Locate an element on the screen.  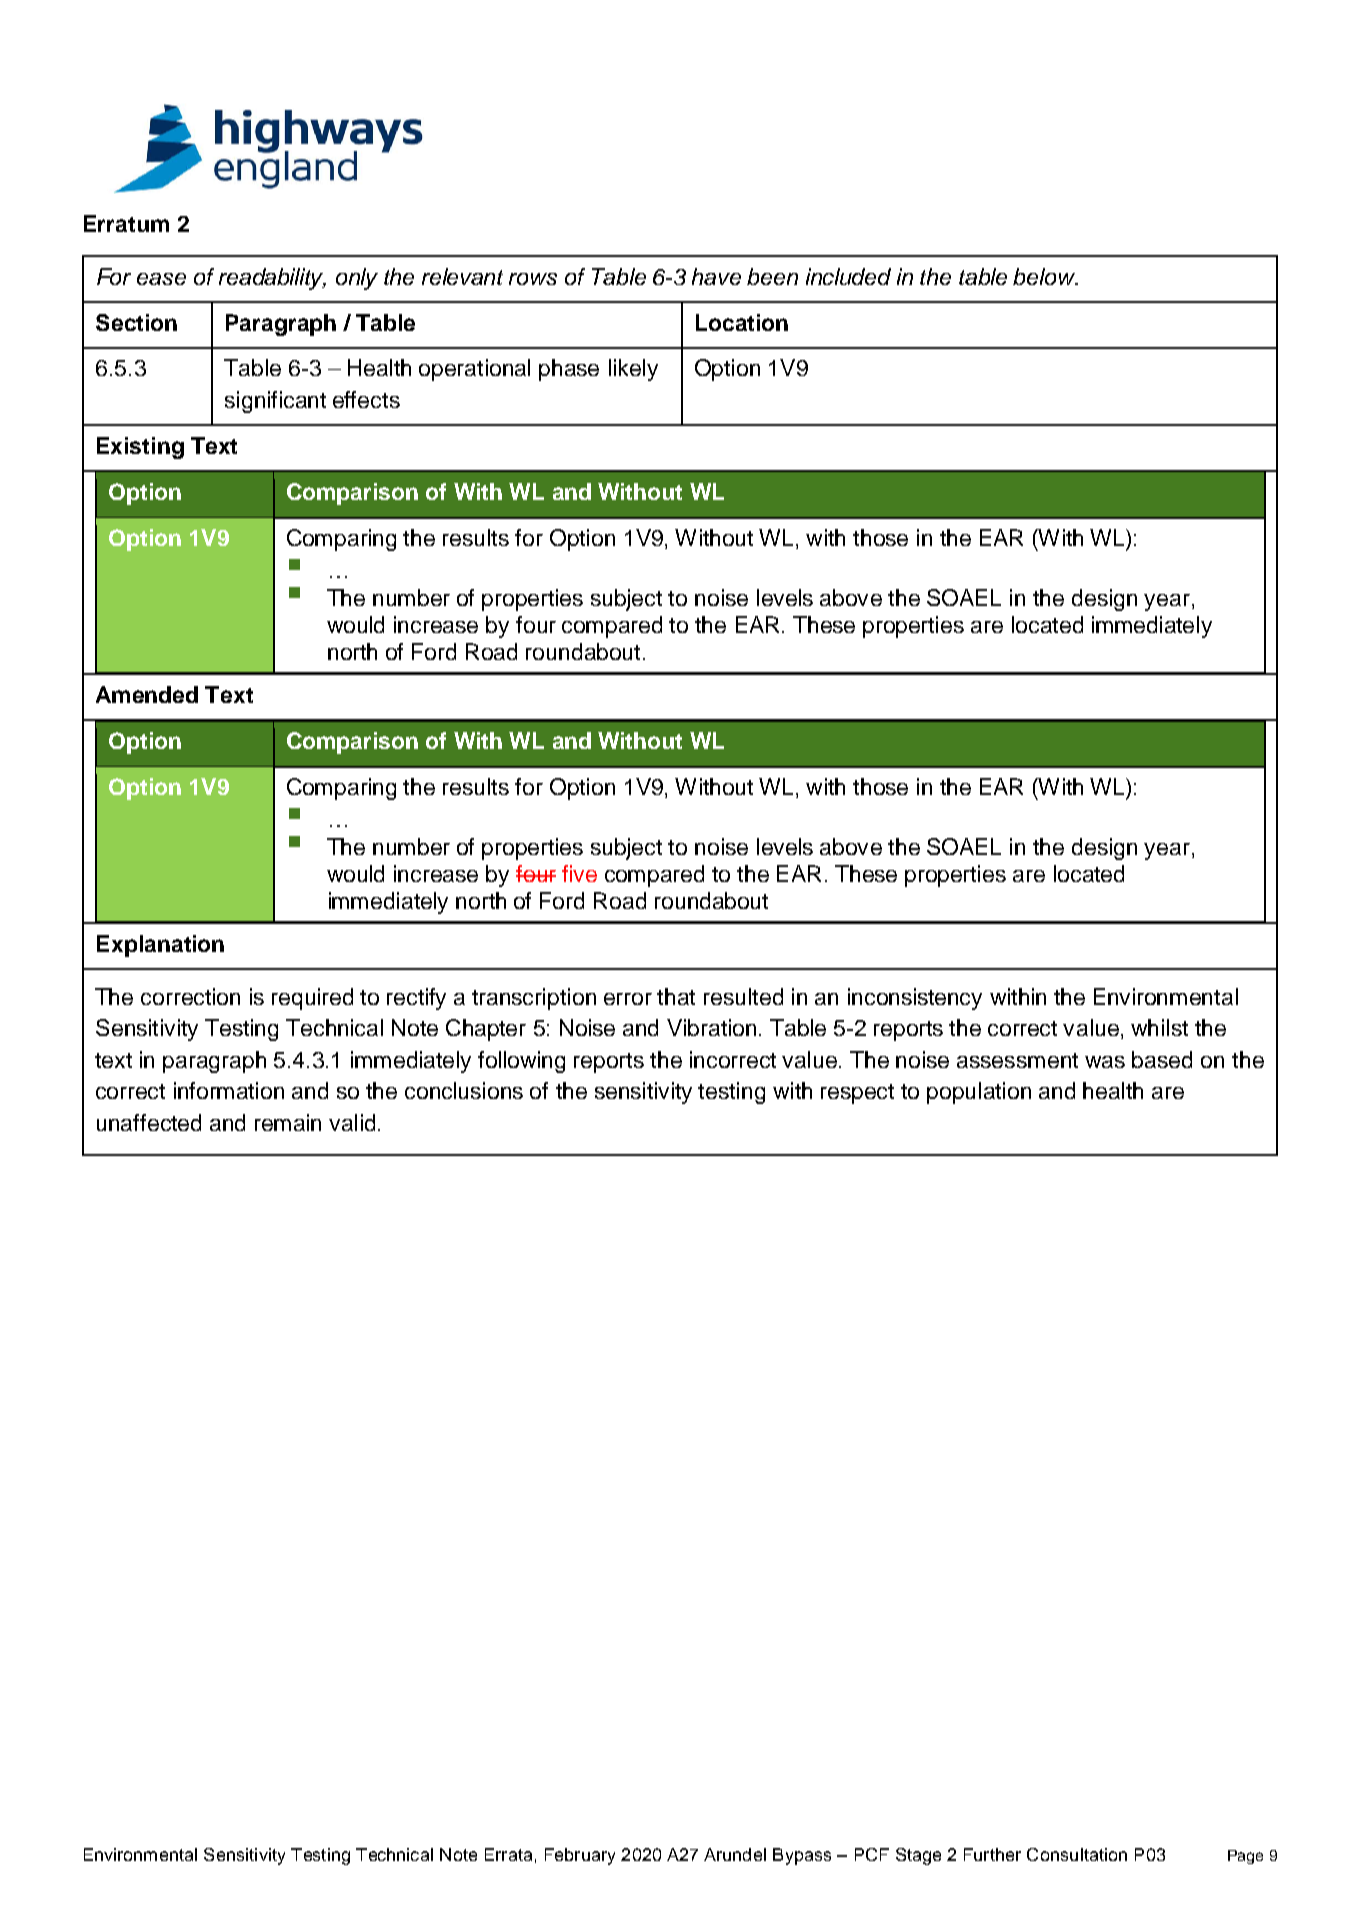
Errata is located at coordinates (508, 1854).
